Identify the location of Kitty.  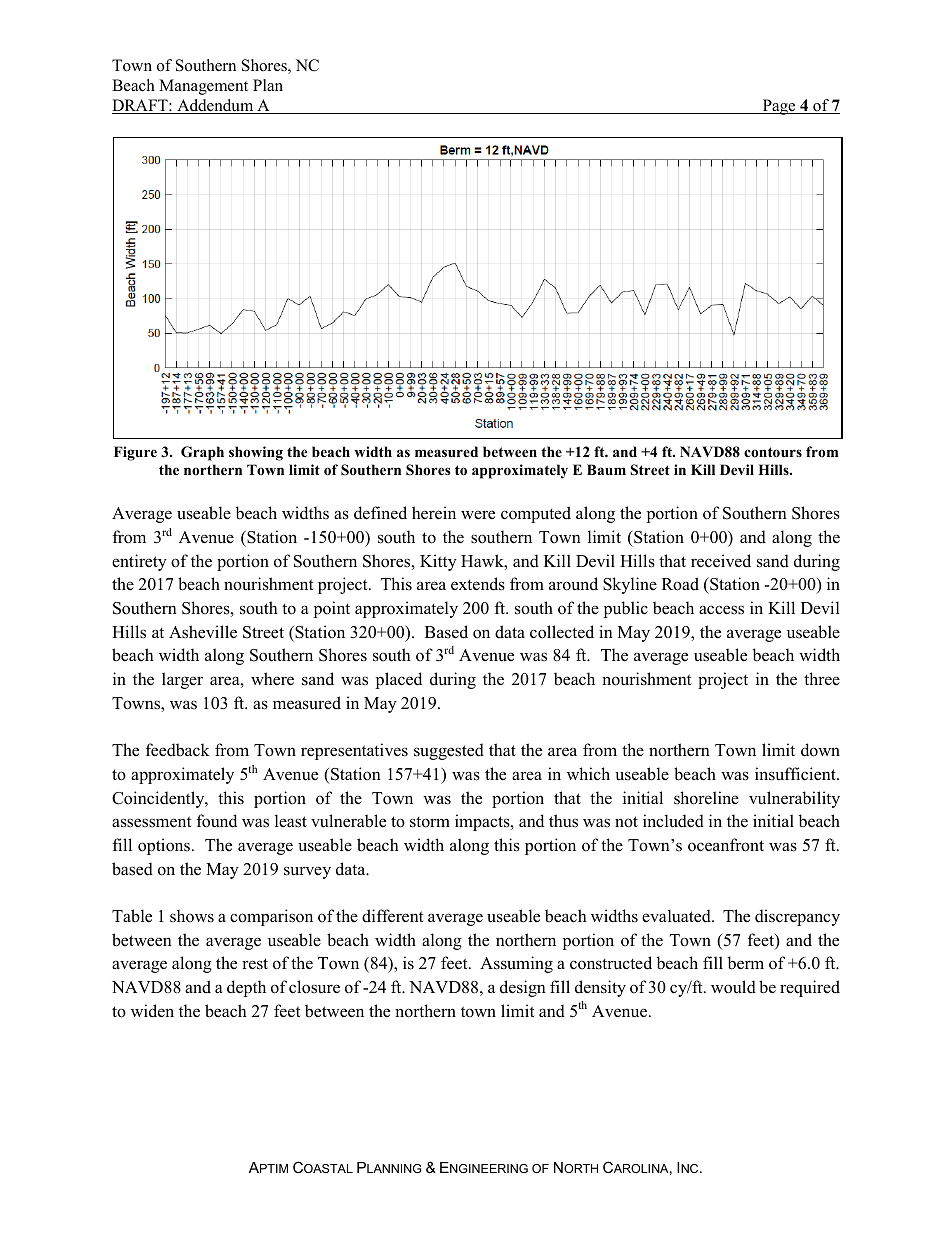
(438, 562).
